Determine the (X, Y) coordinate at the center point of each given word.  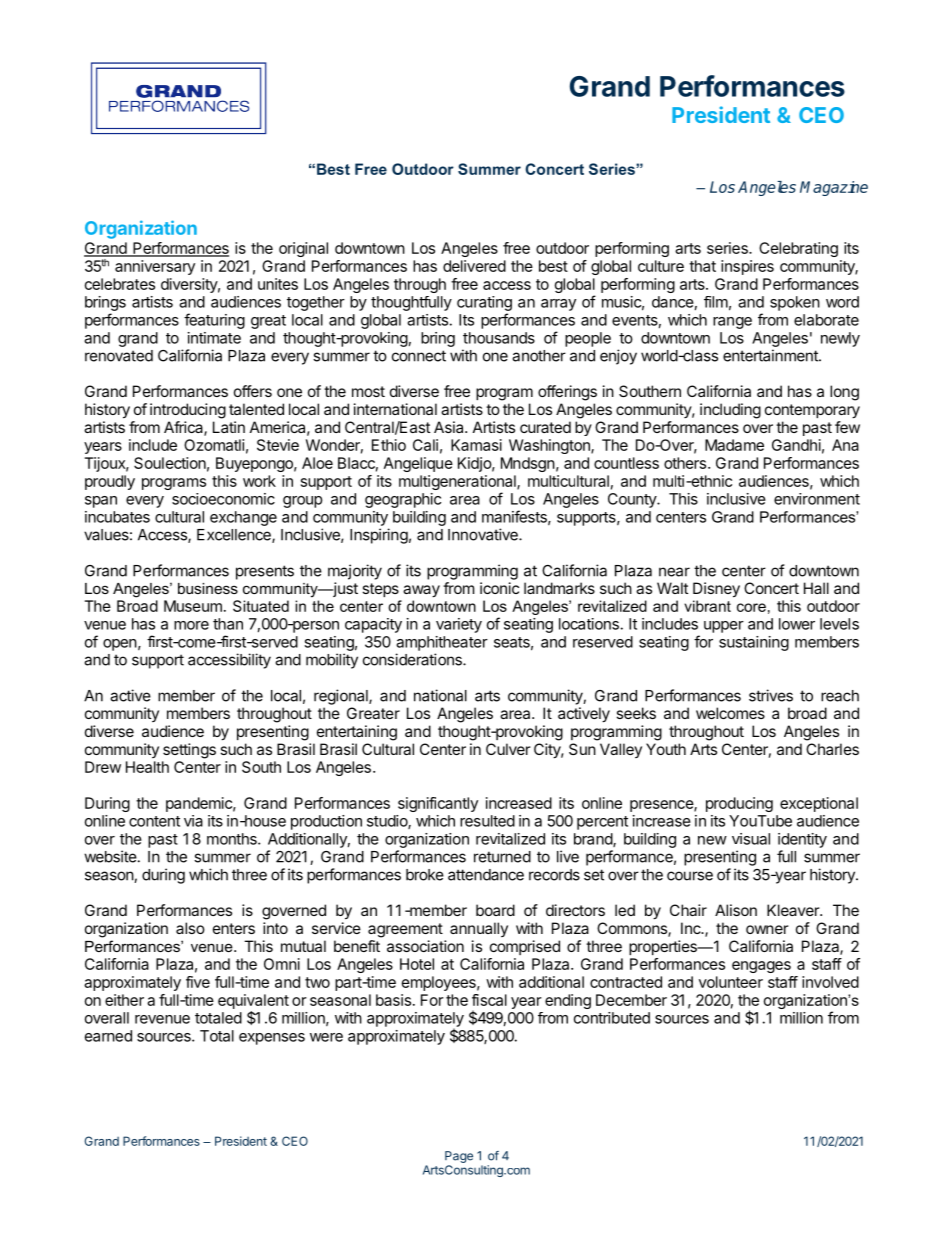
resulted (487, 821)
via (193, 821)
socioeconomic (223, 499)
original (303, 249)
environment (817, 499)
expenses (272, 1039)
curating (484, 303)
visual (751, 839)
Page (459, 1157)
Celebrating (798, 249)
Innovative (484, 534)
